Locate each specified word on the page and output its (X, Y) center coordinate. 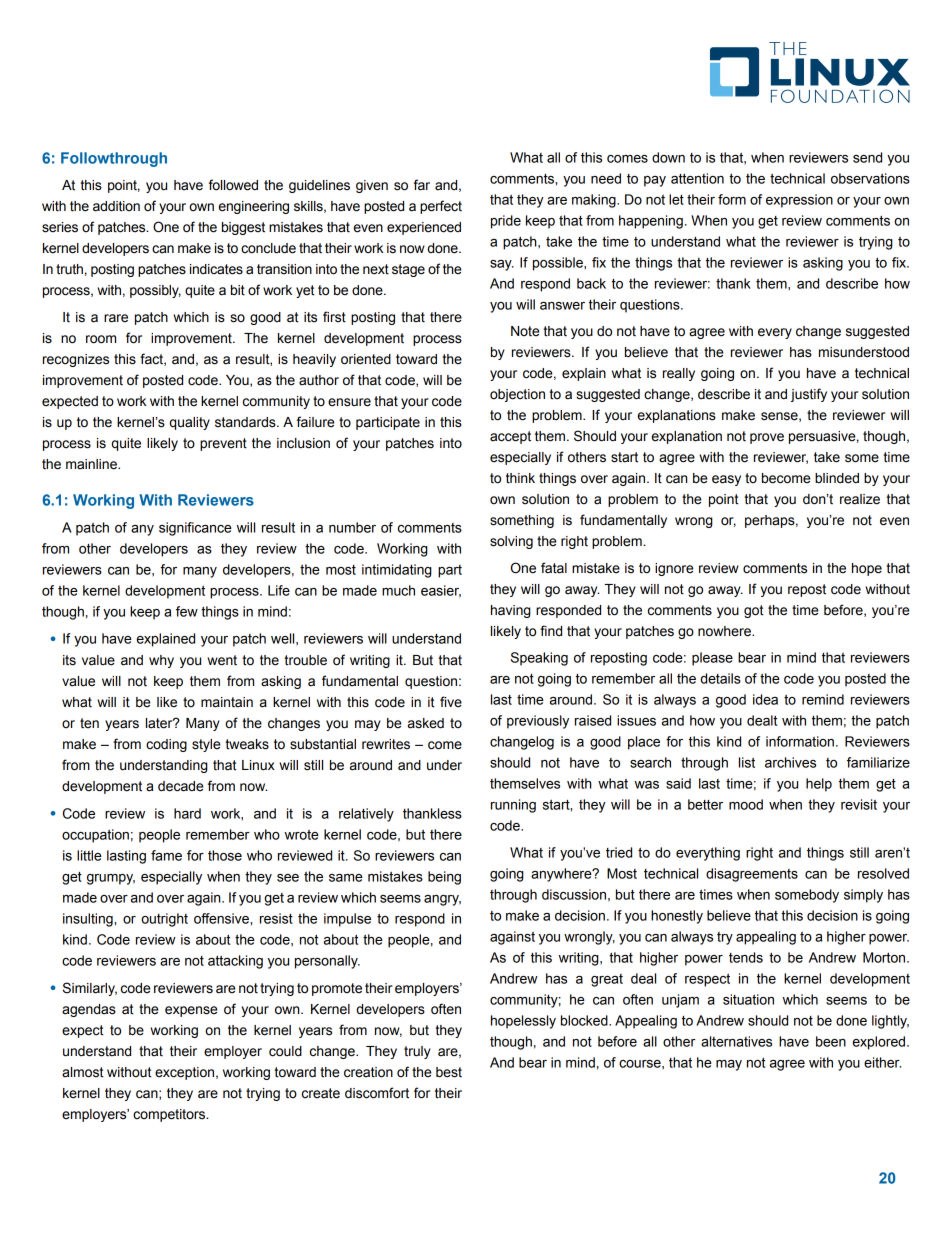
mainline (92, 464)
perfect (441, 207)
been (831, 1041)
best (449, 1072)
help (819, 785)
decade (180, 786)
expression (799, 201)
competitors (170, 1115)
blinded (837, 478)
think (520, 478)
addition (116, 206)
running (513, 806)
